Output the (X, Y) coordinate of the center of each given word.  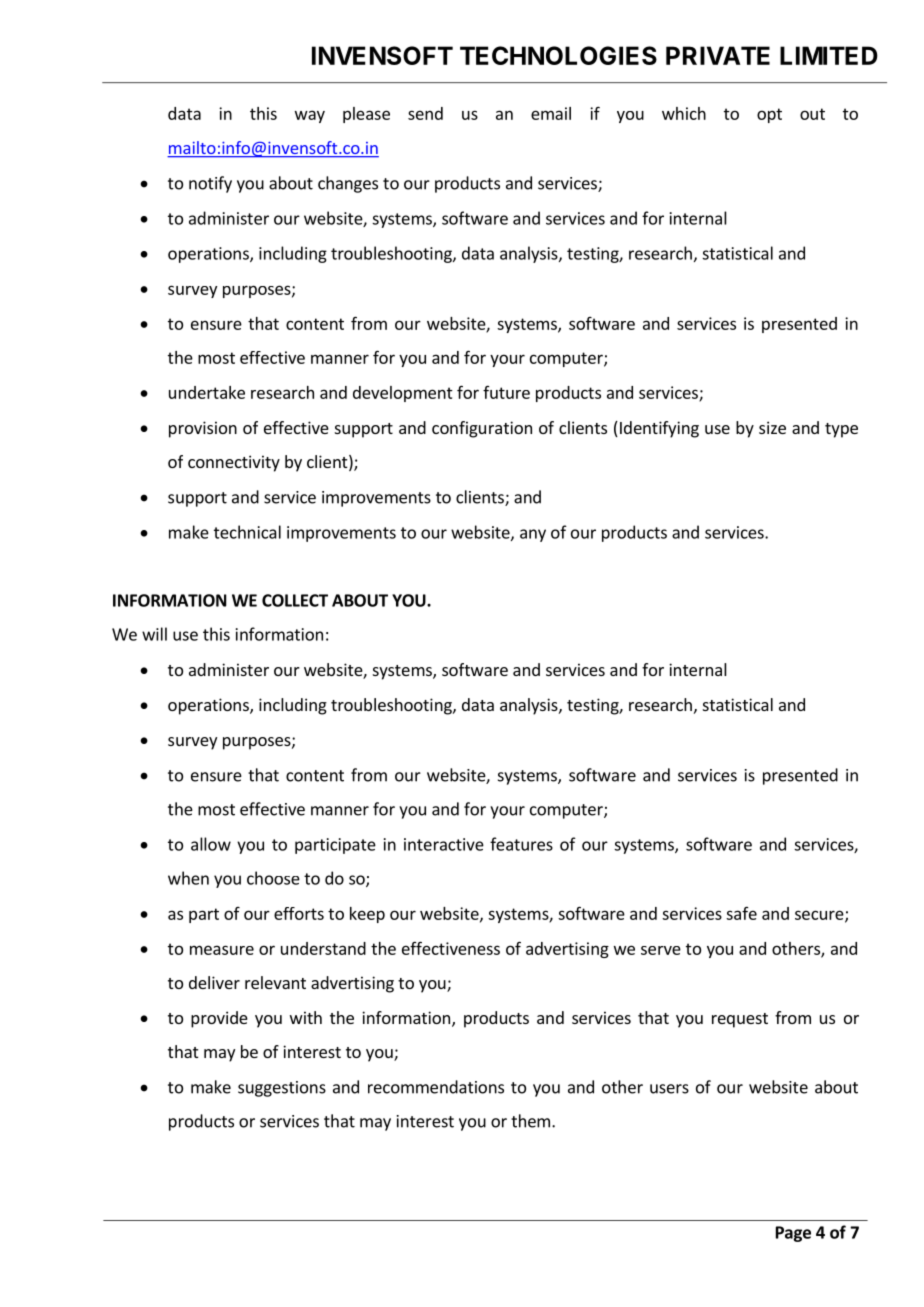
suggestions (282, 1089)
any (533, 535)
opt (769, 115)
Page (793, 1234)
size (772, 427)
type (841, 430)
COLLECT (295, 600)
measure (222, 950)
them (530, 1121)
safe (741, 913)
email (551, 113)
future (506, 392)
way (310, 116)
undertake (207, 392)
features (521, 844)
